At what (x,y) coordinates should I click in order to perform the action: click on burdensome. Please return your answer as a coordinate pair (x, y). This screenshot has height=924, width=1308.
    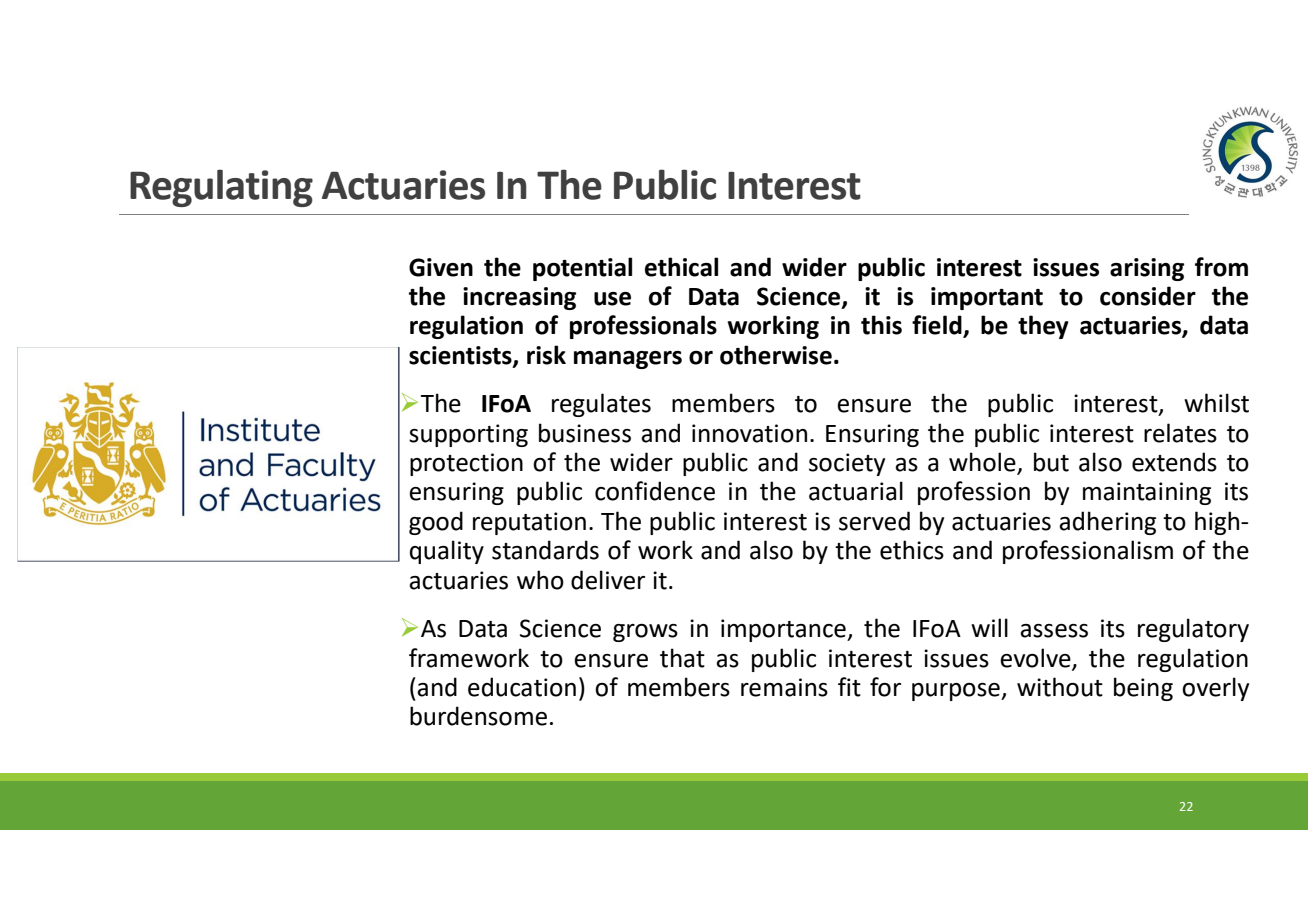
    Looking at the image, I should click on (478, 716).
